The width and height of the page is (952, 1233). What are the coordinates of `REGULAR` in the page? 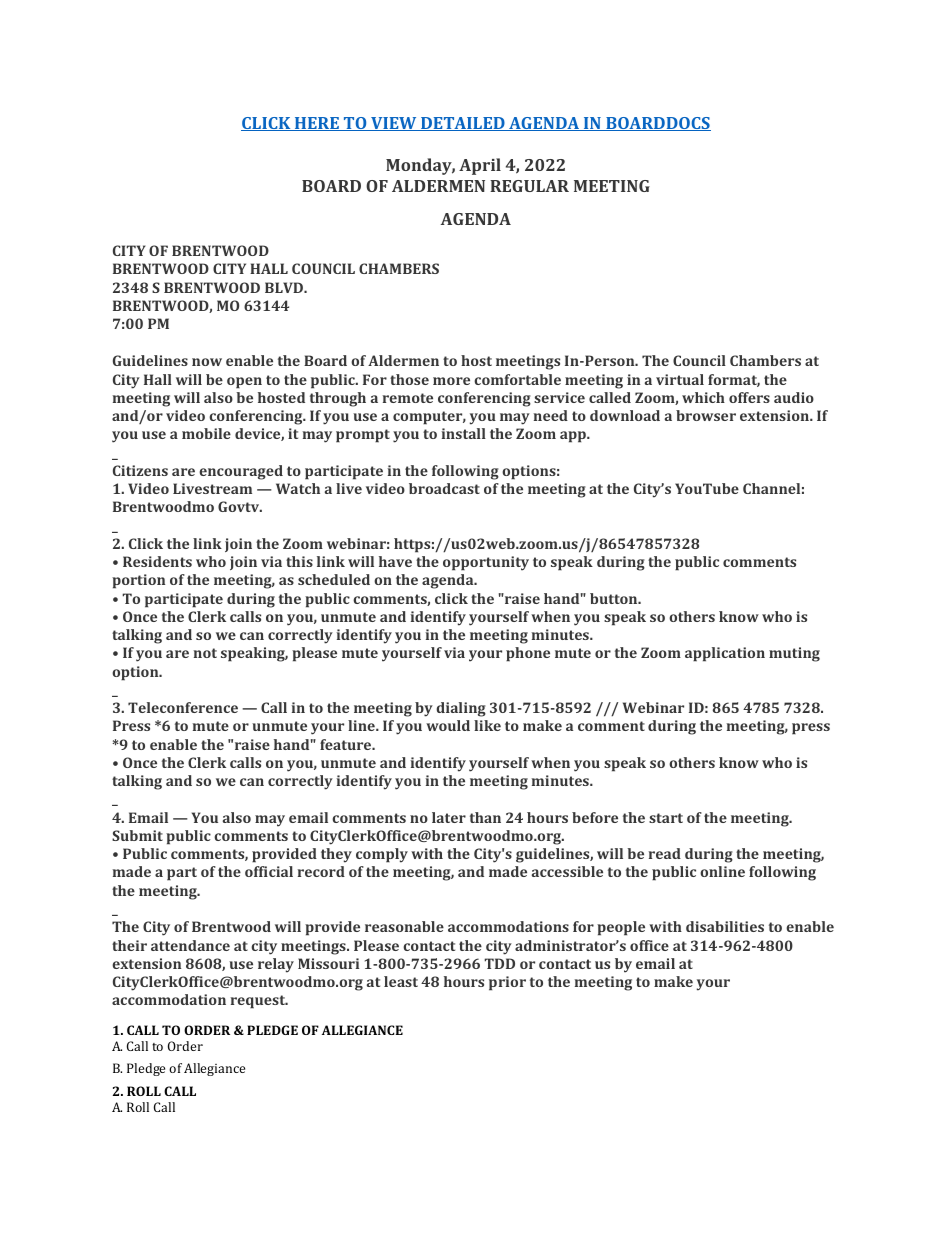 It's located at (529, 186).
